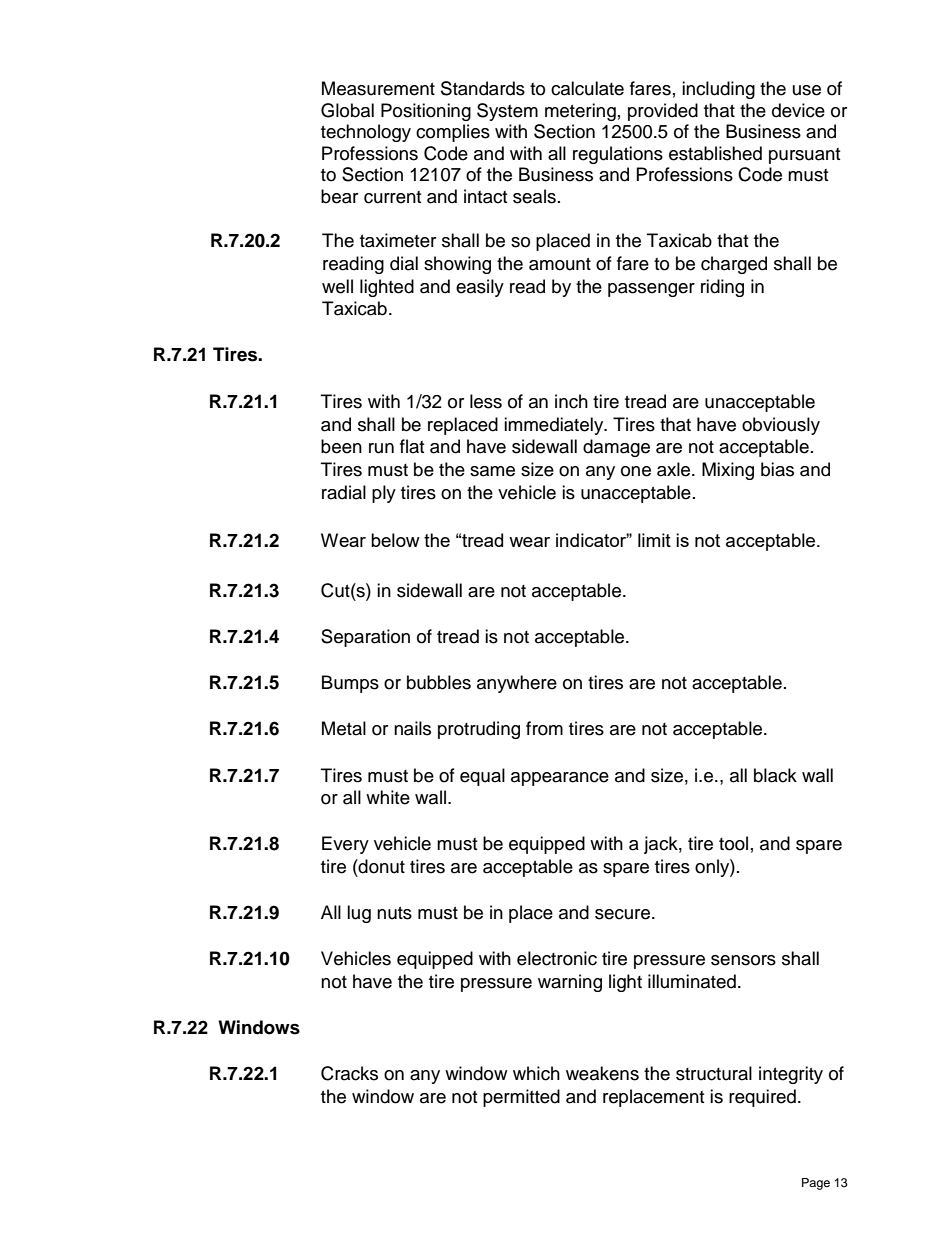  Describe the element at coordinates (560, 264) in the screenshot. I see `amount` at that location.
